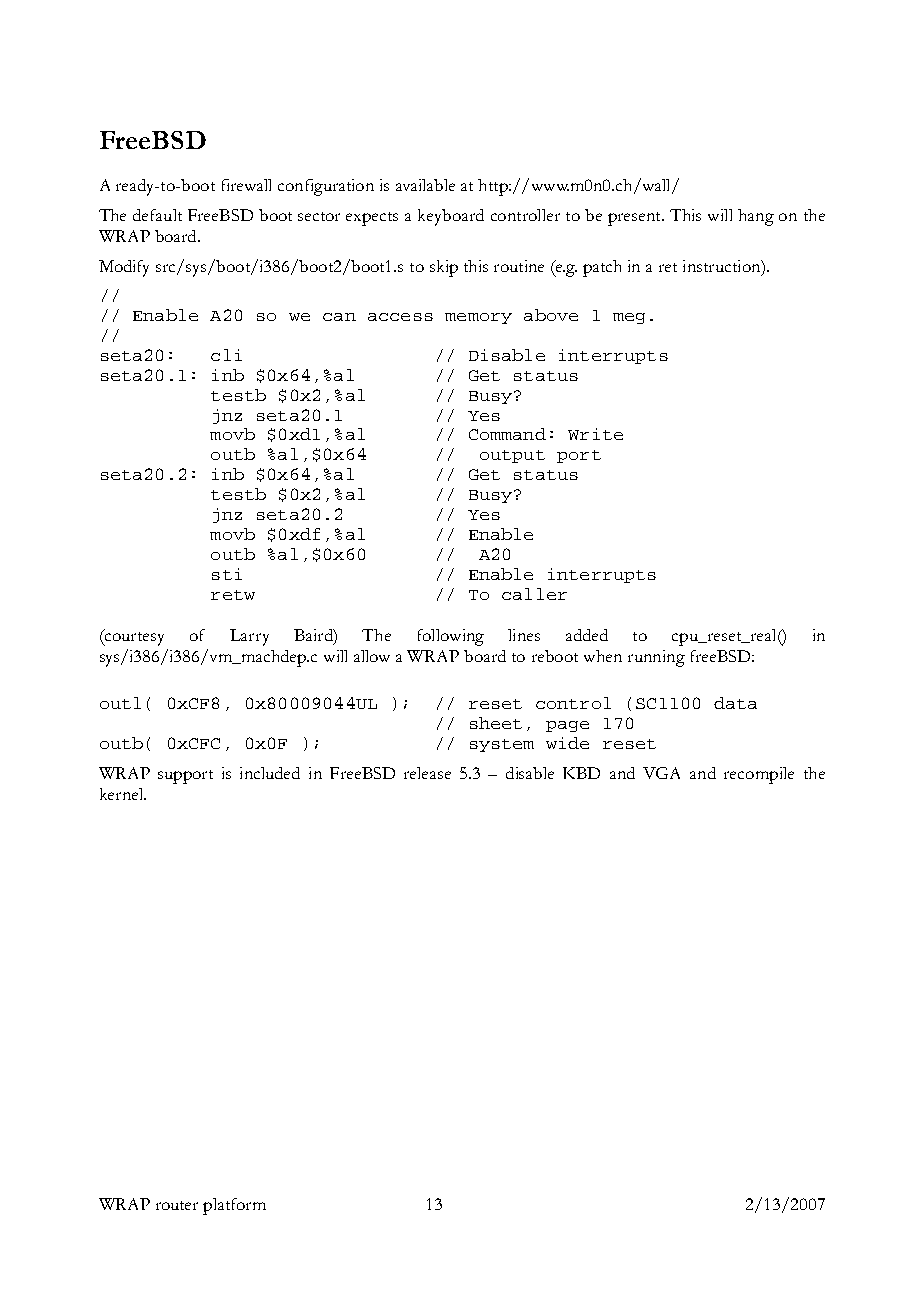  Describe the element at coordinates (425, 185) in the document. I see `available` at that location.
